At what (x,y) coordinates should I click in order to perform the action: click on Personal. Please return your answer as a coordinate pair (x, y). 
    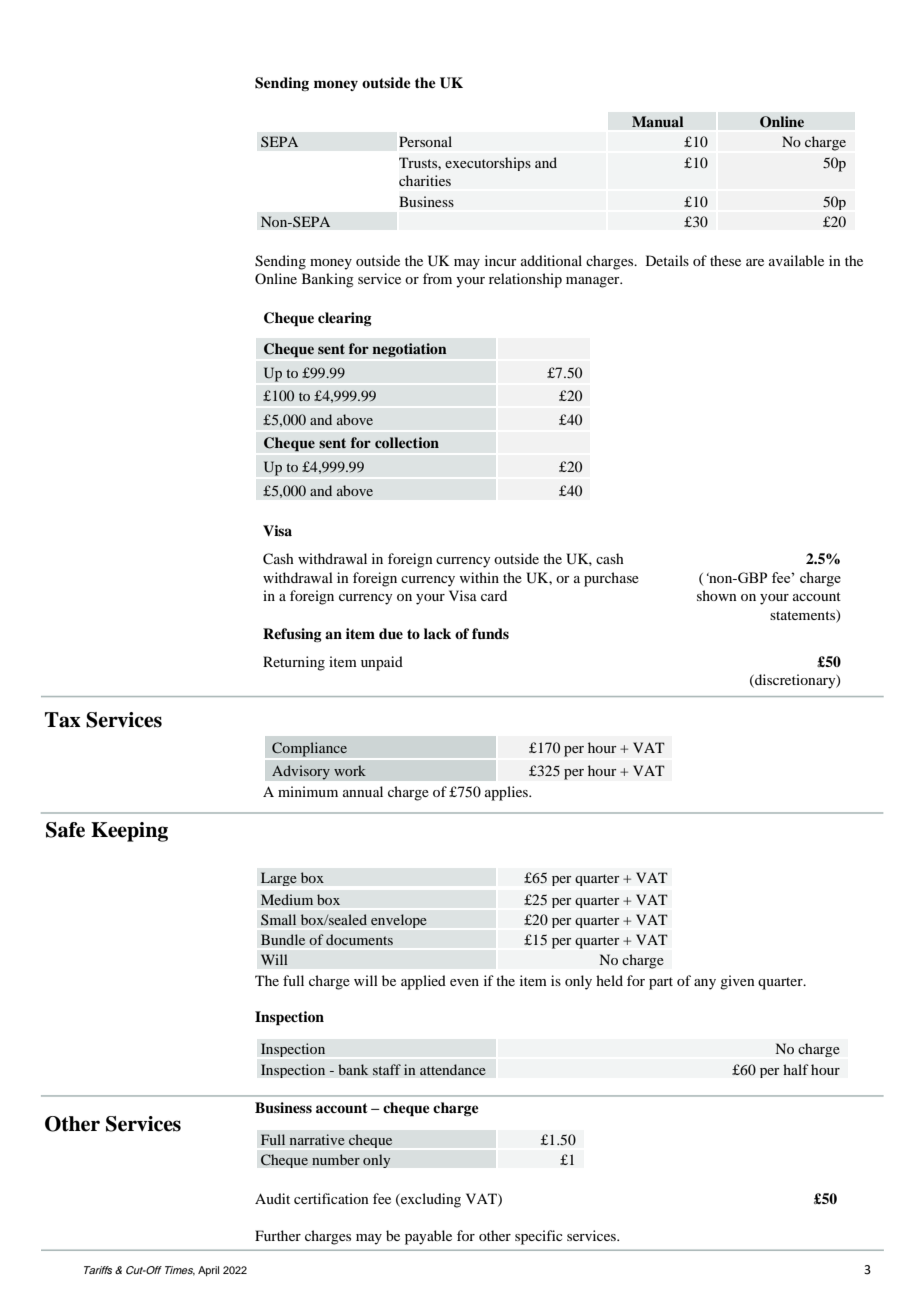
    Looking at the image, I should click on (425, 141).
